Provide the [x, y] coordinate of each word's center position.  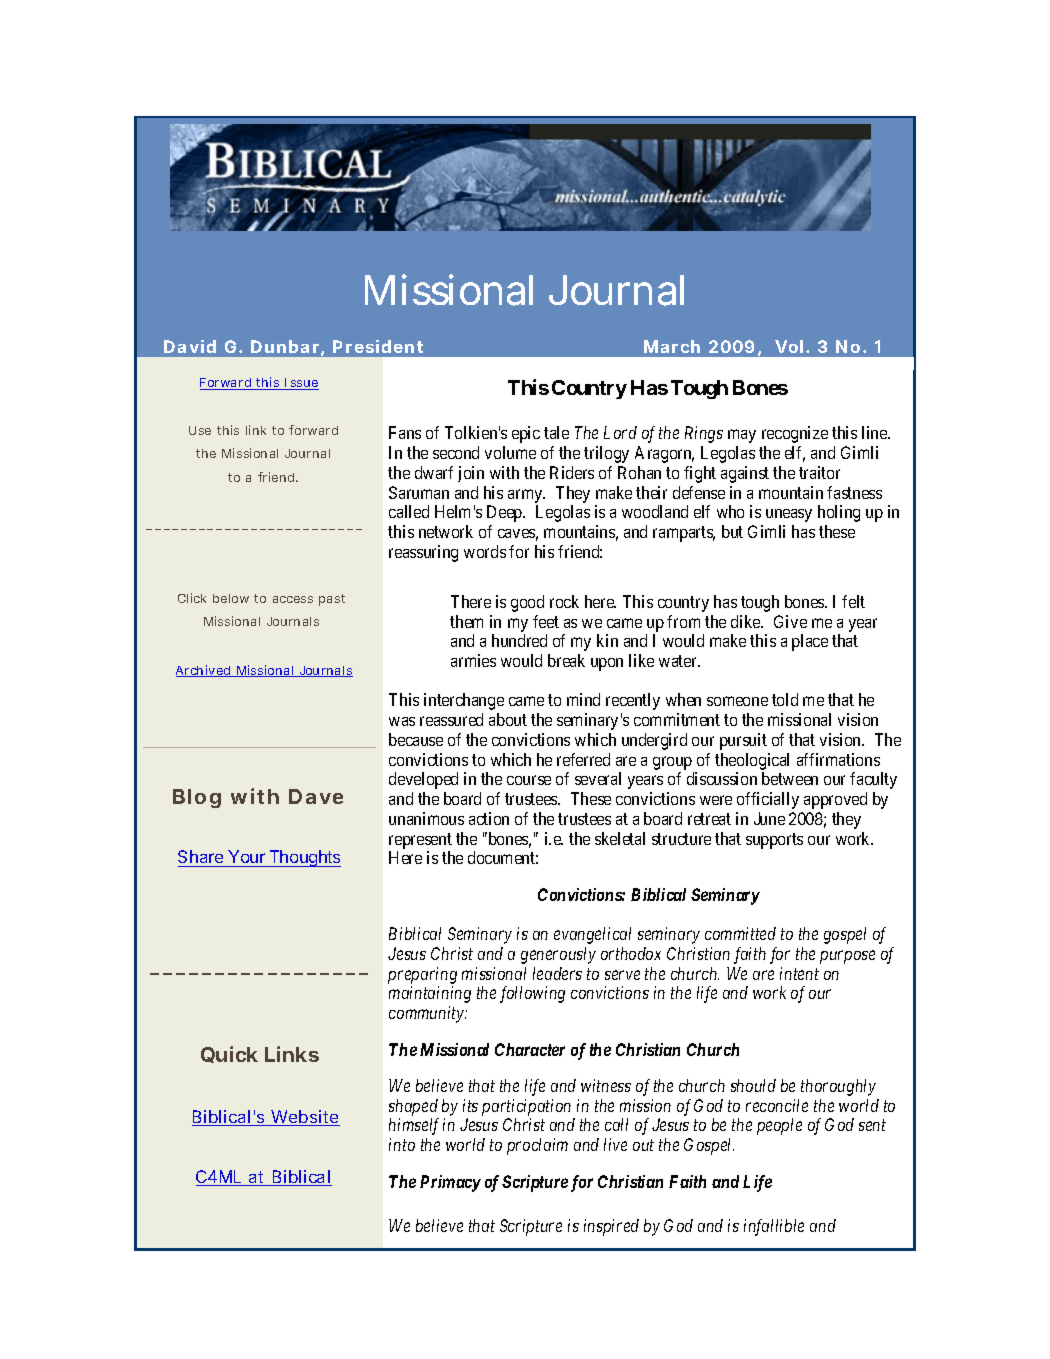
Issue [301, 384]
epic [526, 434]
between [790, 778]
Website [305, 1118]
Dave [316, 796]
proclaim [537, 1146]
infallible [774, 1227]
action [489, 818]
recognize [795, 434]
